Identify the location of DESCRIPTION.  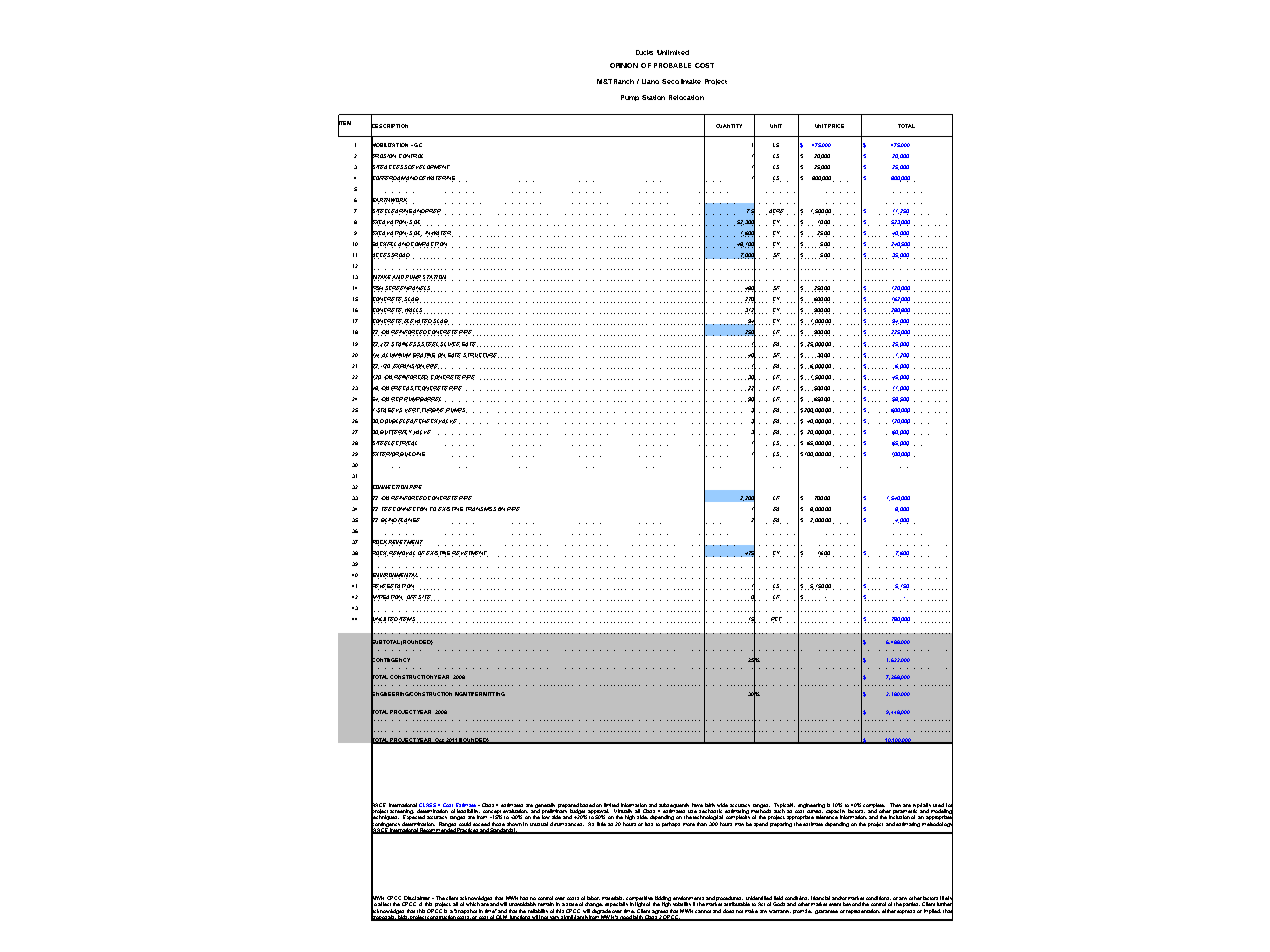
(389, 126).
